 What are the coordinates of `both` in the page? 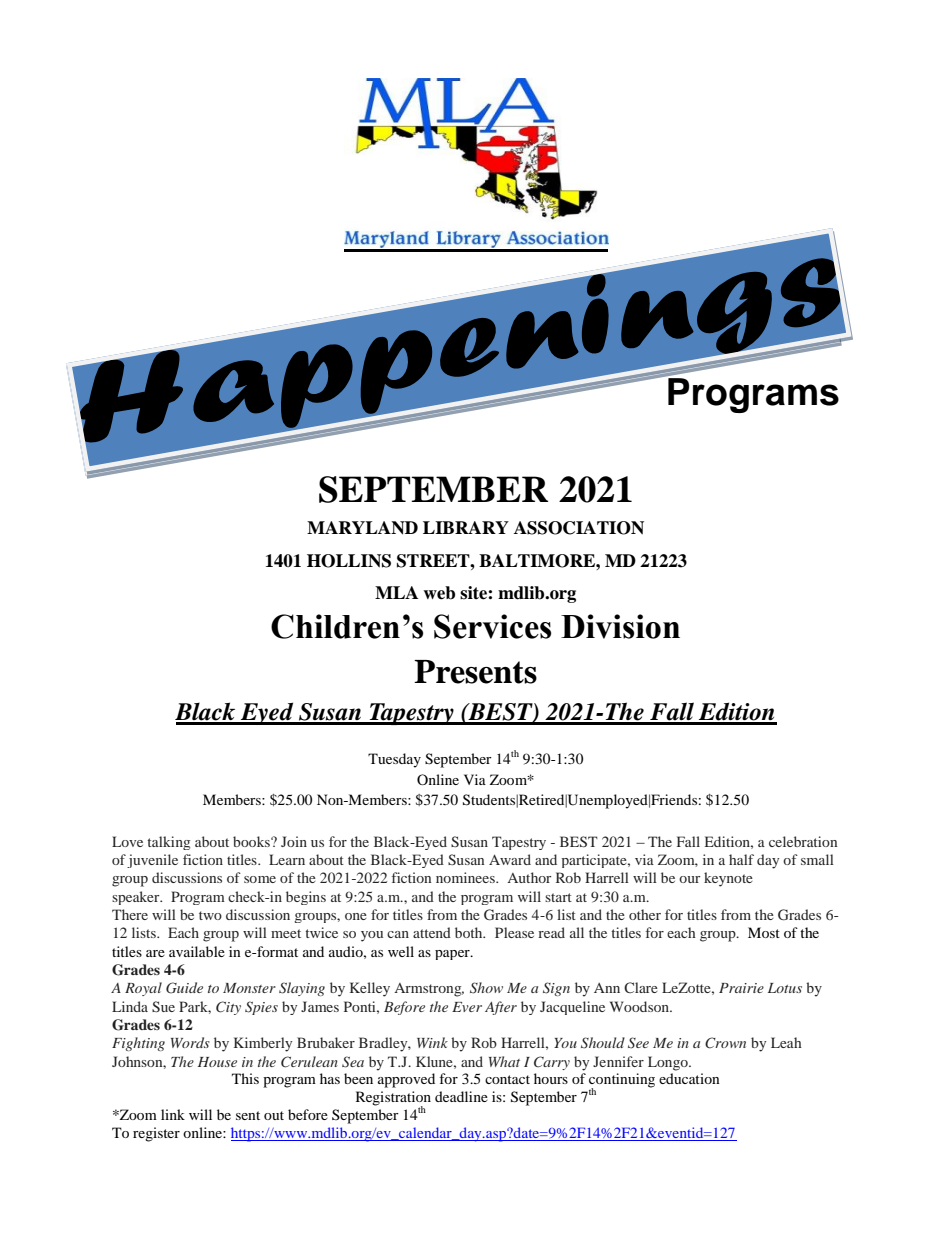 It's located at (470, 932).
